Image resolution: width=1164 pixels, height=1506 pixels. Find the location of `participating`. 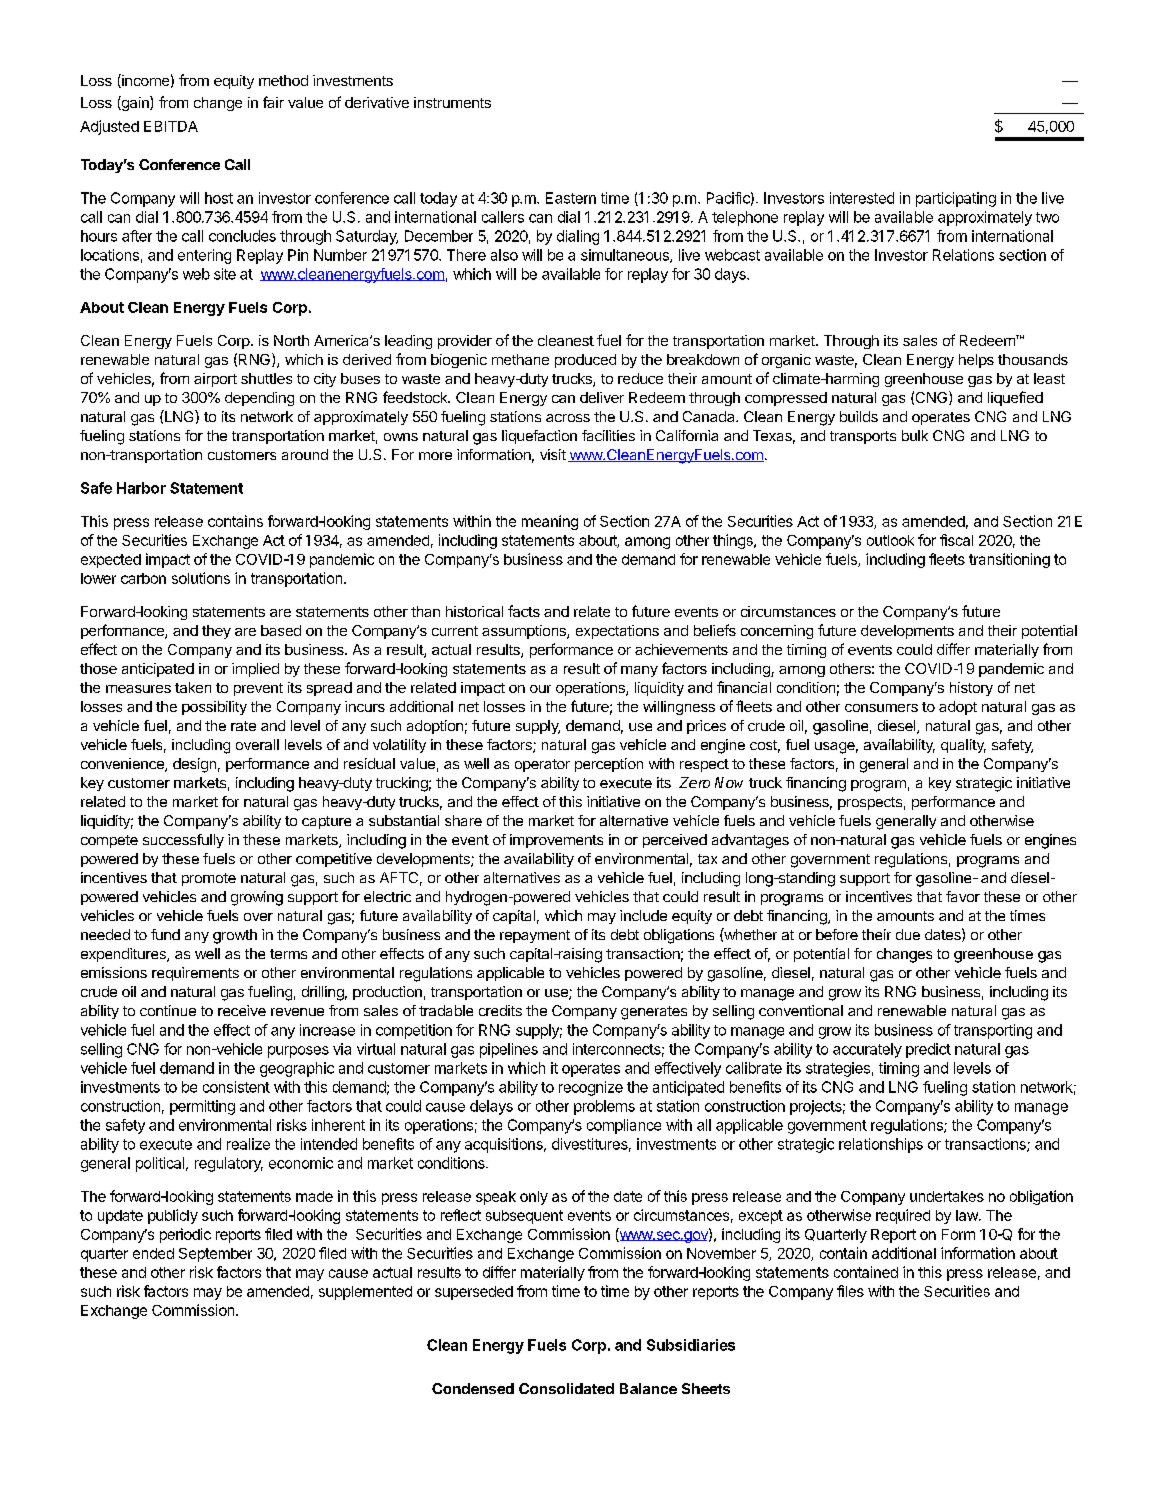

participating is located at coordinates (956, 199).
